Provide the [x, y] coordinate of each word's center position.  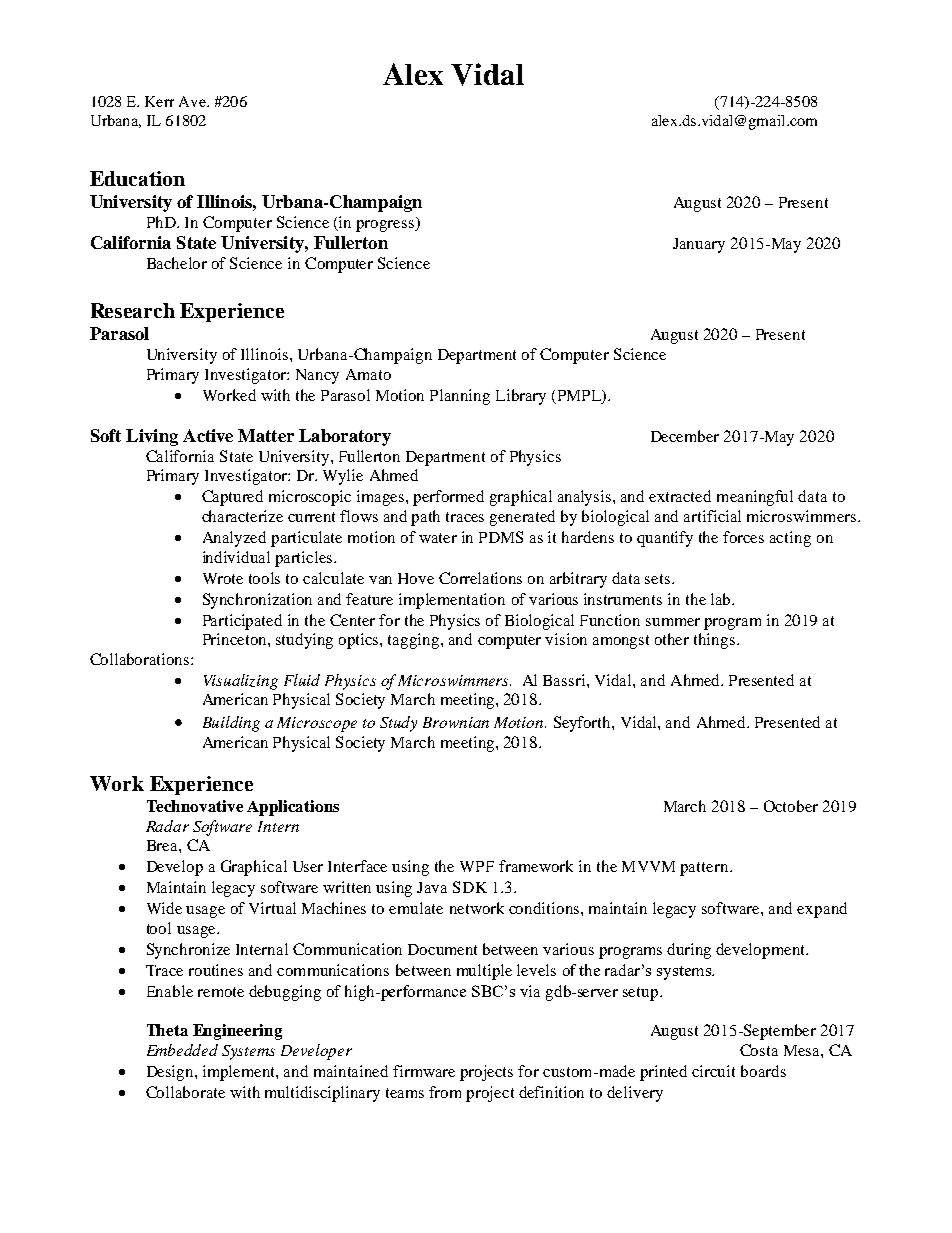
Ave [193, 101]
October [791, 806]
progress [386, 224]
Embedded [182, 1050]
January [699, 245]
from [445, 1092]
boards [763, 1071]
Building [231, 724]
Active [208, 435]
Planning [460, 397]
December [685, 436]
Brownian [456, 722]
